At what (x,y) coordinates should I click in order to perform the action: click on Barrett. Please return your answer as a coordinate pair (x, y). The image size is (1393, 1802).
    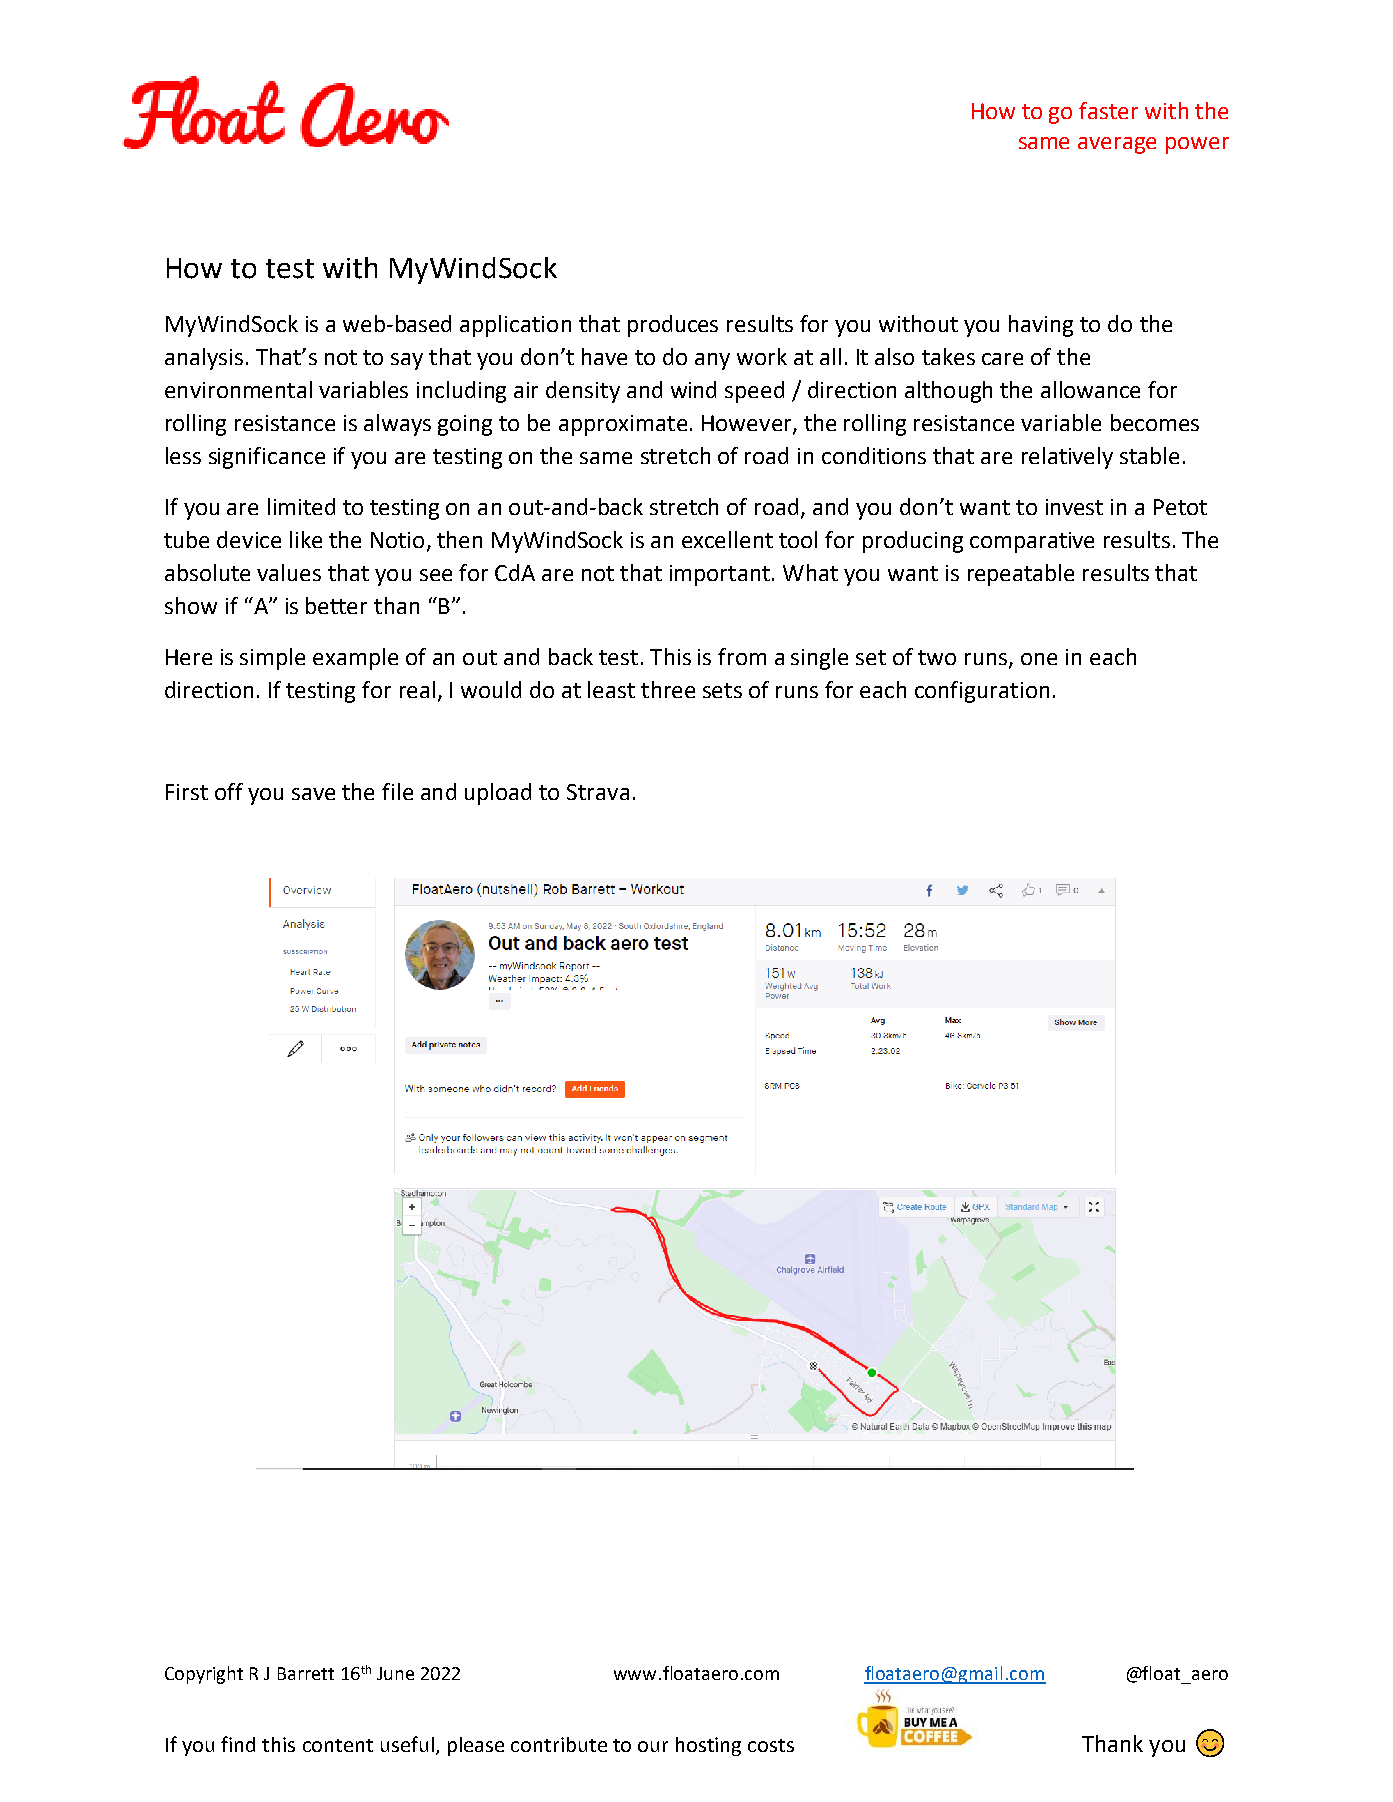
    Looking at the image, I should click on (306, 1673).
